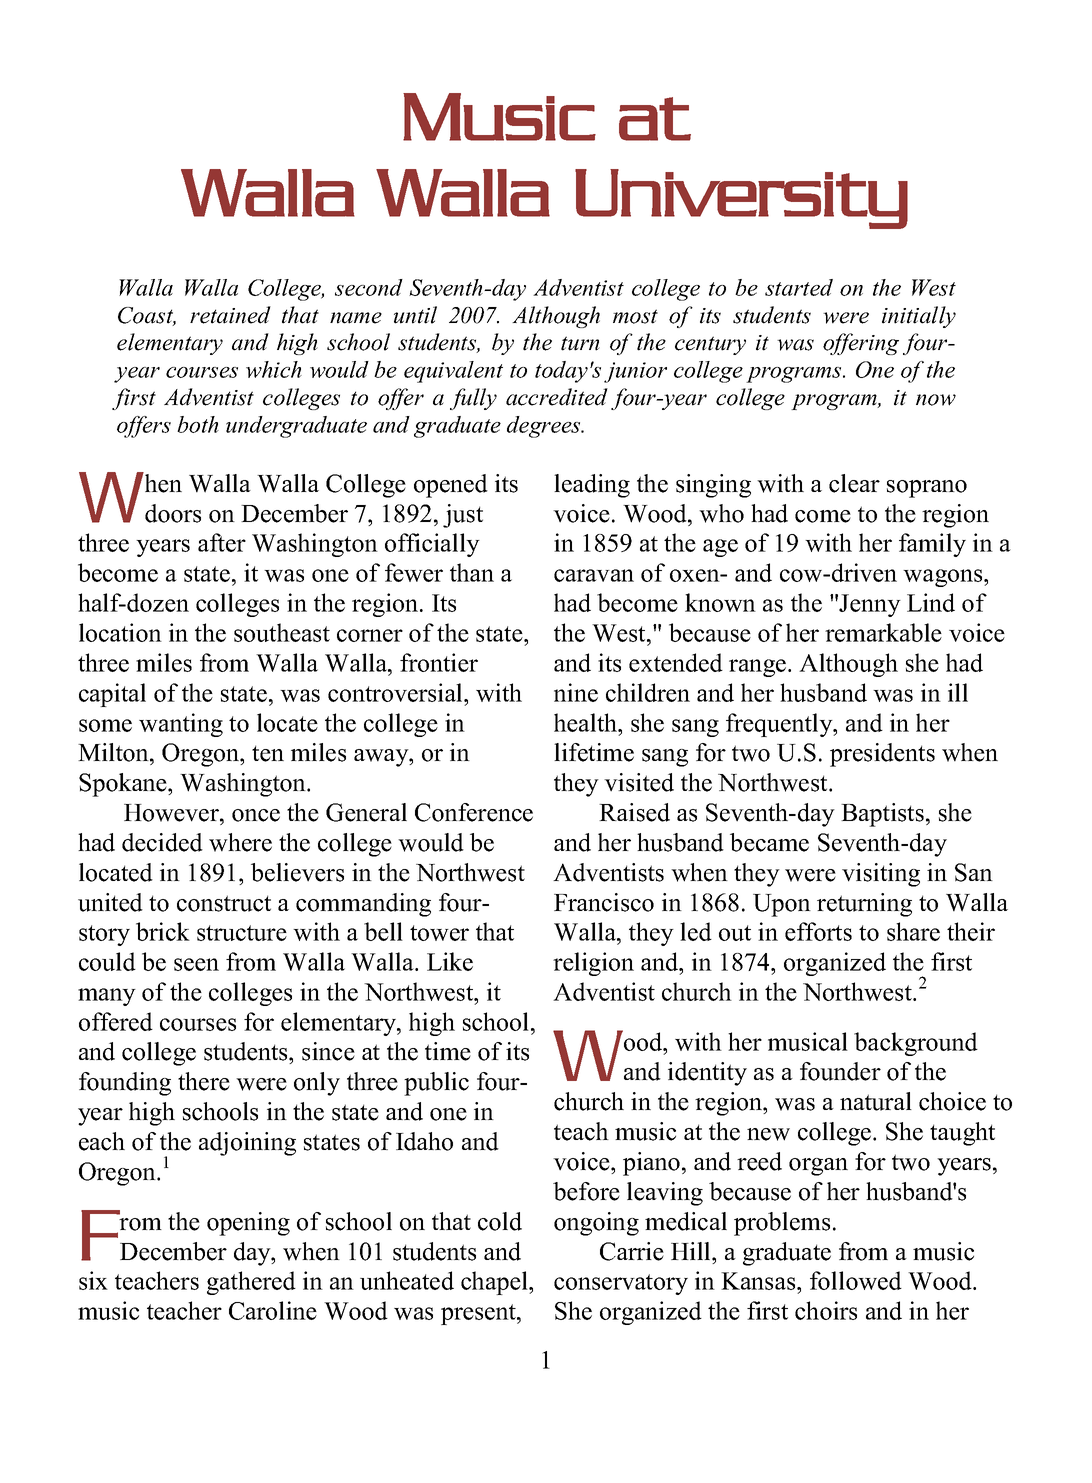 Image resolution: width=1092 pixels, height=1483 pixels. Describe the element at coordinates (120, 632) in the screenshot. I see `location` at that location.
